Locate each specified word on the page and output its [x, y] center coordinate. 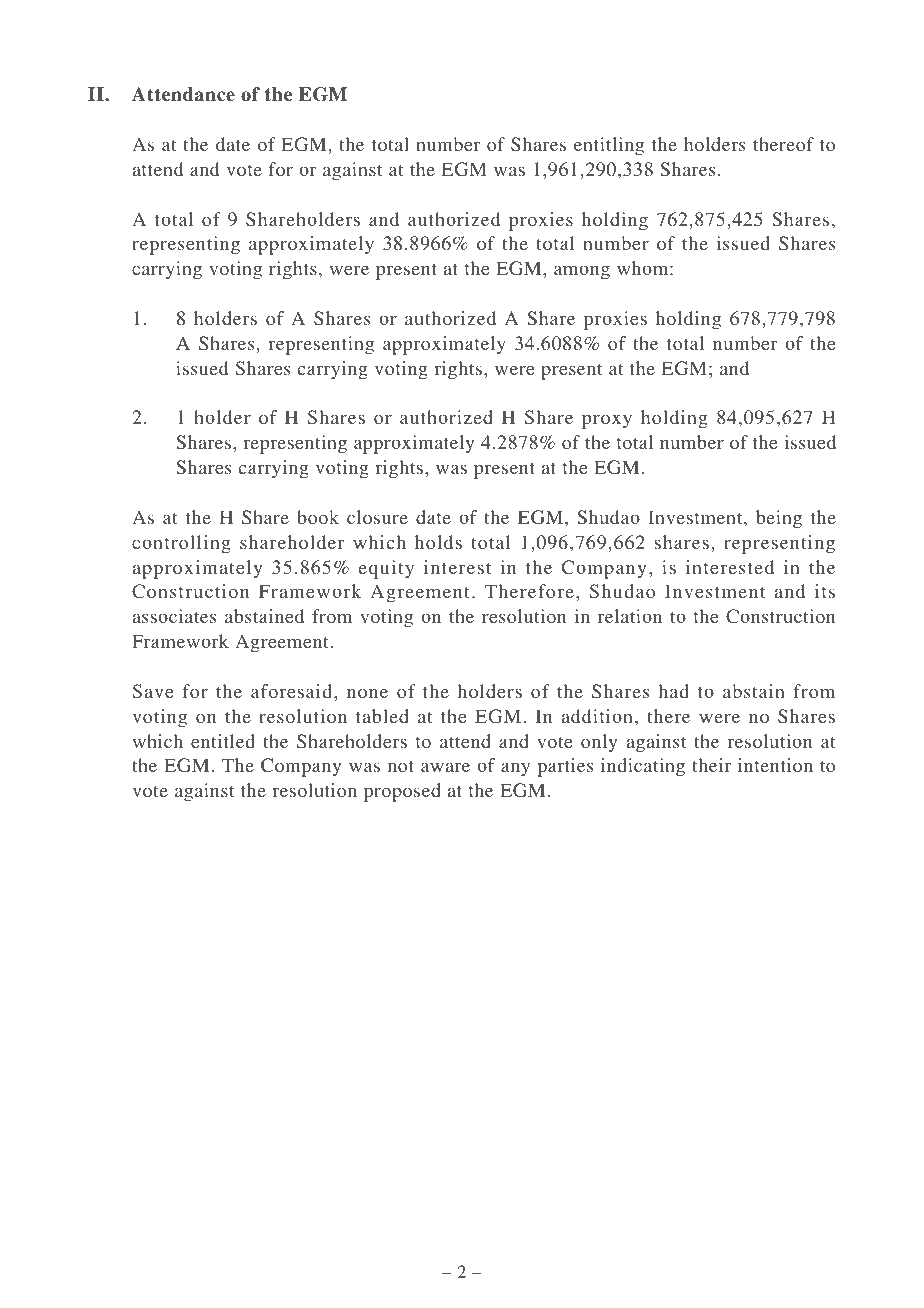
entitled [223, 741]
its [825, 591]
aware [445, 767]
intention [775, 765]
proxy [607, 421]
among [582, 272]
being [779, 519]
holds [438, 542]
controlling [181, 544]
